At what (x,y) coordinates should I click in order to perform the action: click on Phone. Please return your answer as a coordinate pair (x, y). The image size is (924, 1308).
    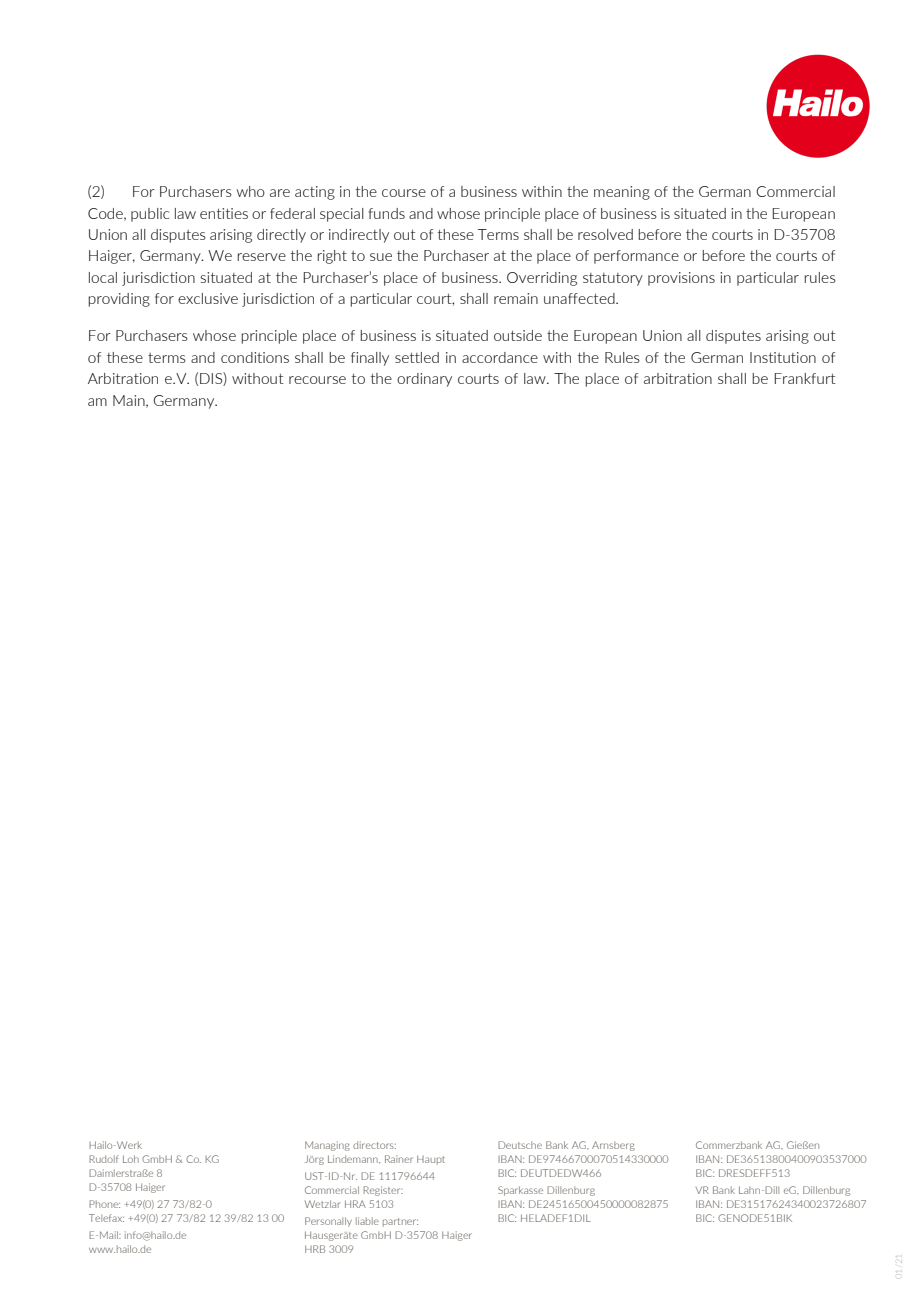
    Looking at the image, I should click on (104, 1204).
